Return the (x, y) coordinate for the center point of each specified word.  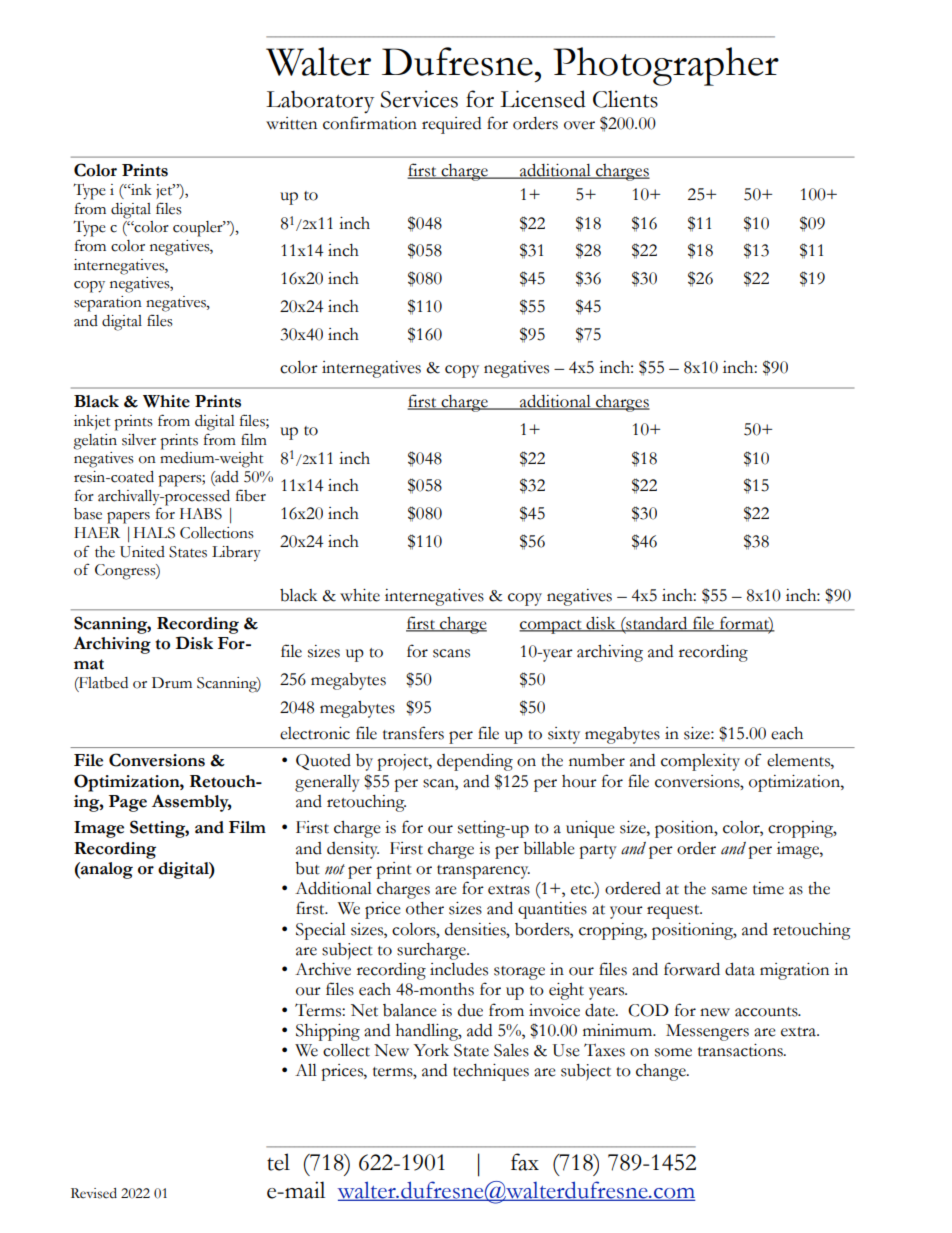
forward (692, 969)
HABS (201, 514)
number (597, 760)
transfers (413, 733)
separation (108, 304)
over (579, 125)
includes (459, 969)
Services (419, 99)
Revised (94, 1193)
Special (321, 931)
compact (551, 627)
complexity (700, 762)
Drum (172, 683)
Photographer (666, 66)
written (291, 123)
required (451, 125)
